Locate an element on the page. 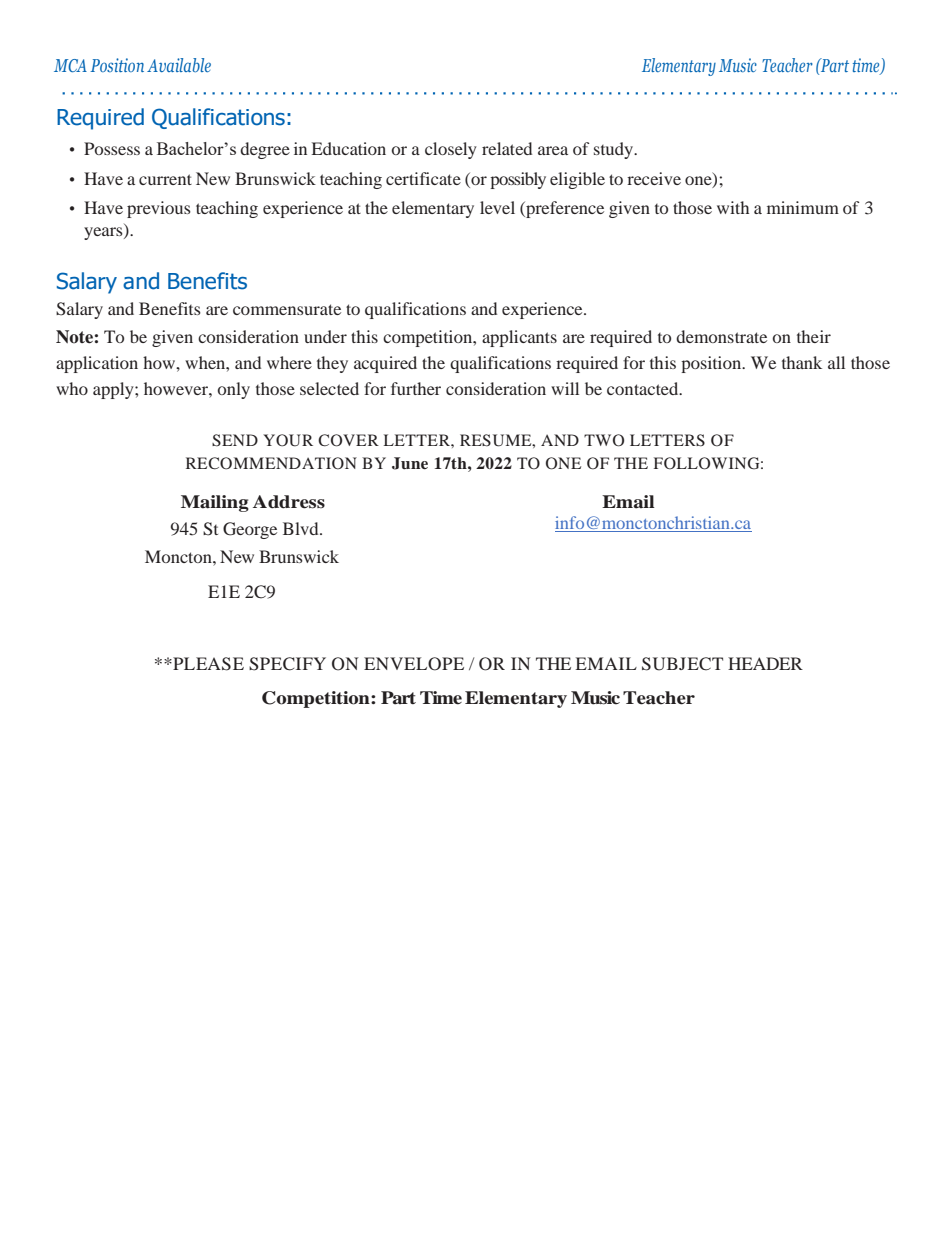 The image size is (952, 1233). thank is located at coordinates (802, 362).
